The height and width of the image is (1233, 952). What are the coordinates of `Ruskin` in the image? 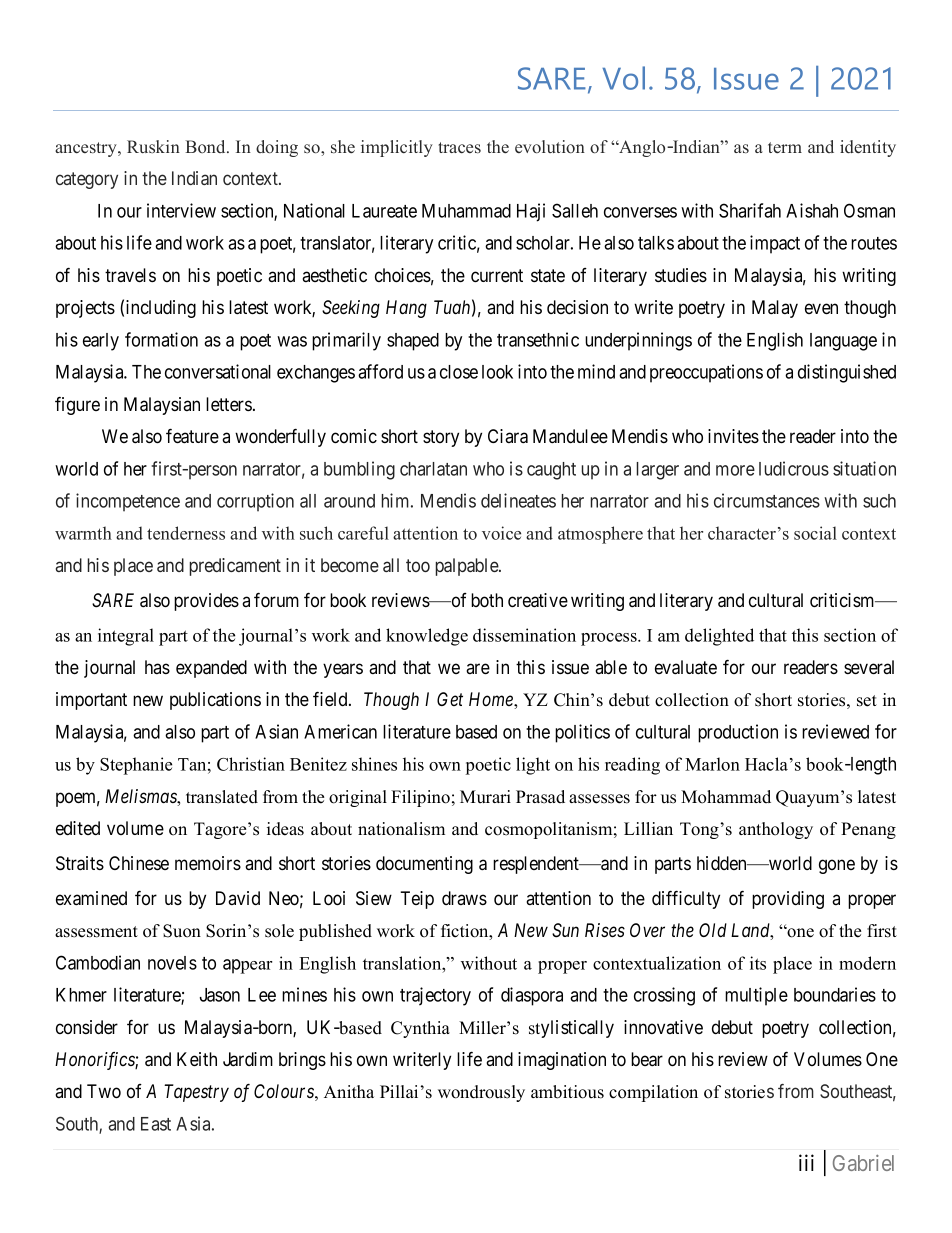 It's located at (153, 146).
